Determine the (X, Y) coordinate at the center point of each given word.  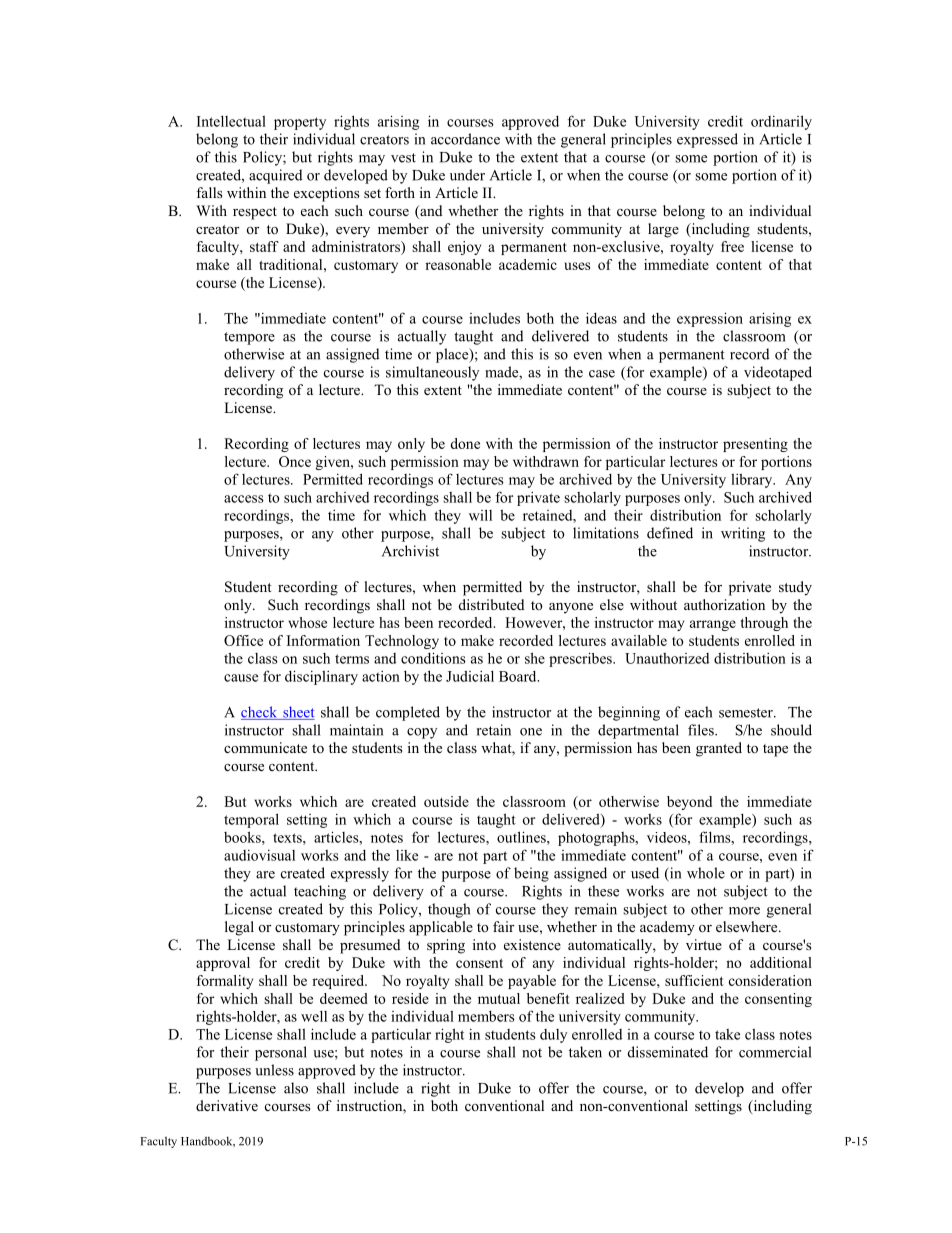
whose (307, 622)
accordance (465, 139)
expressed (707, 140)
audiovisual (259, 855)
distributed (491, 604)
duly (553, 1036)
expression (710, 319)
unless (274, 1070)
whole (706, 873)
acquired (275, 176)
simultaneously (432, 373)
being (531, 874)
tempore (249, 338)
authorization (724, 604)
